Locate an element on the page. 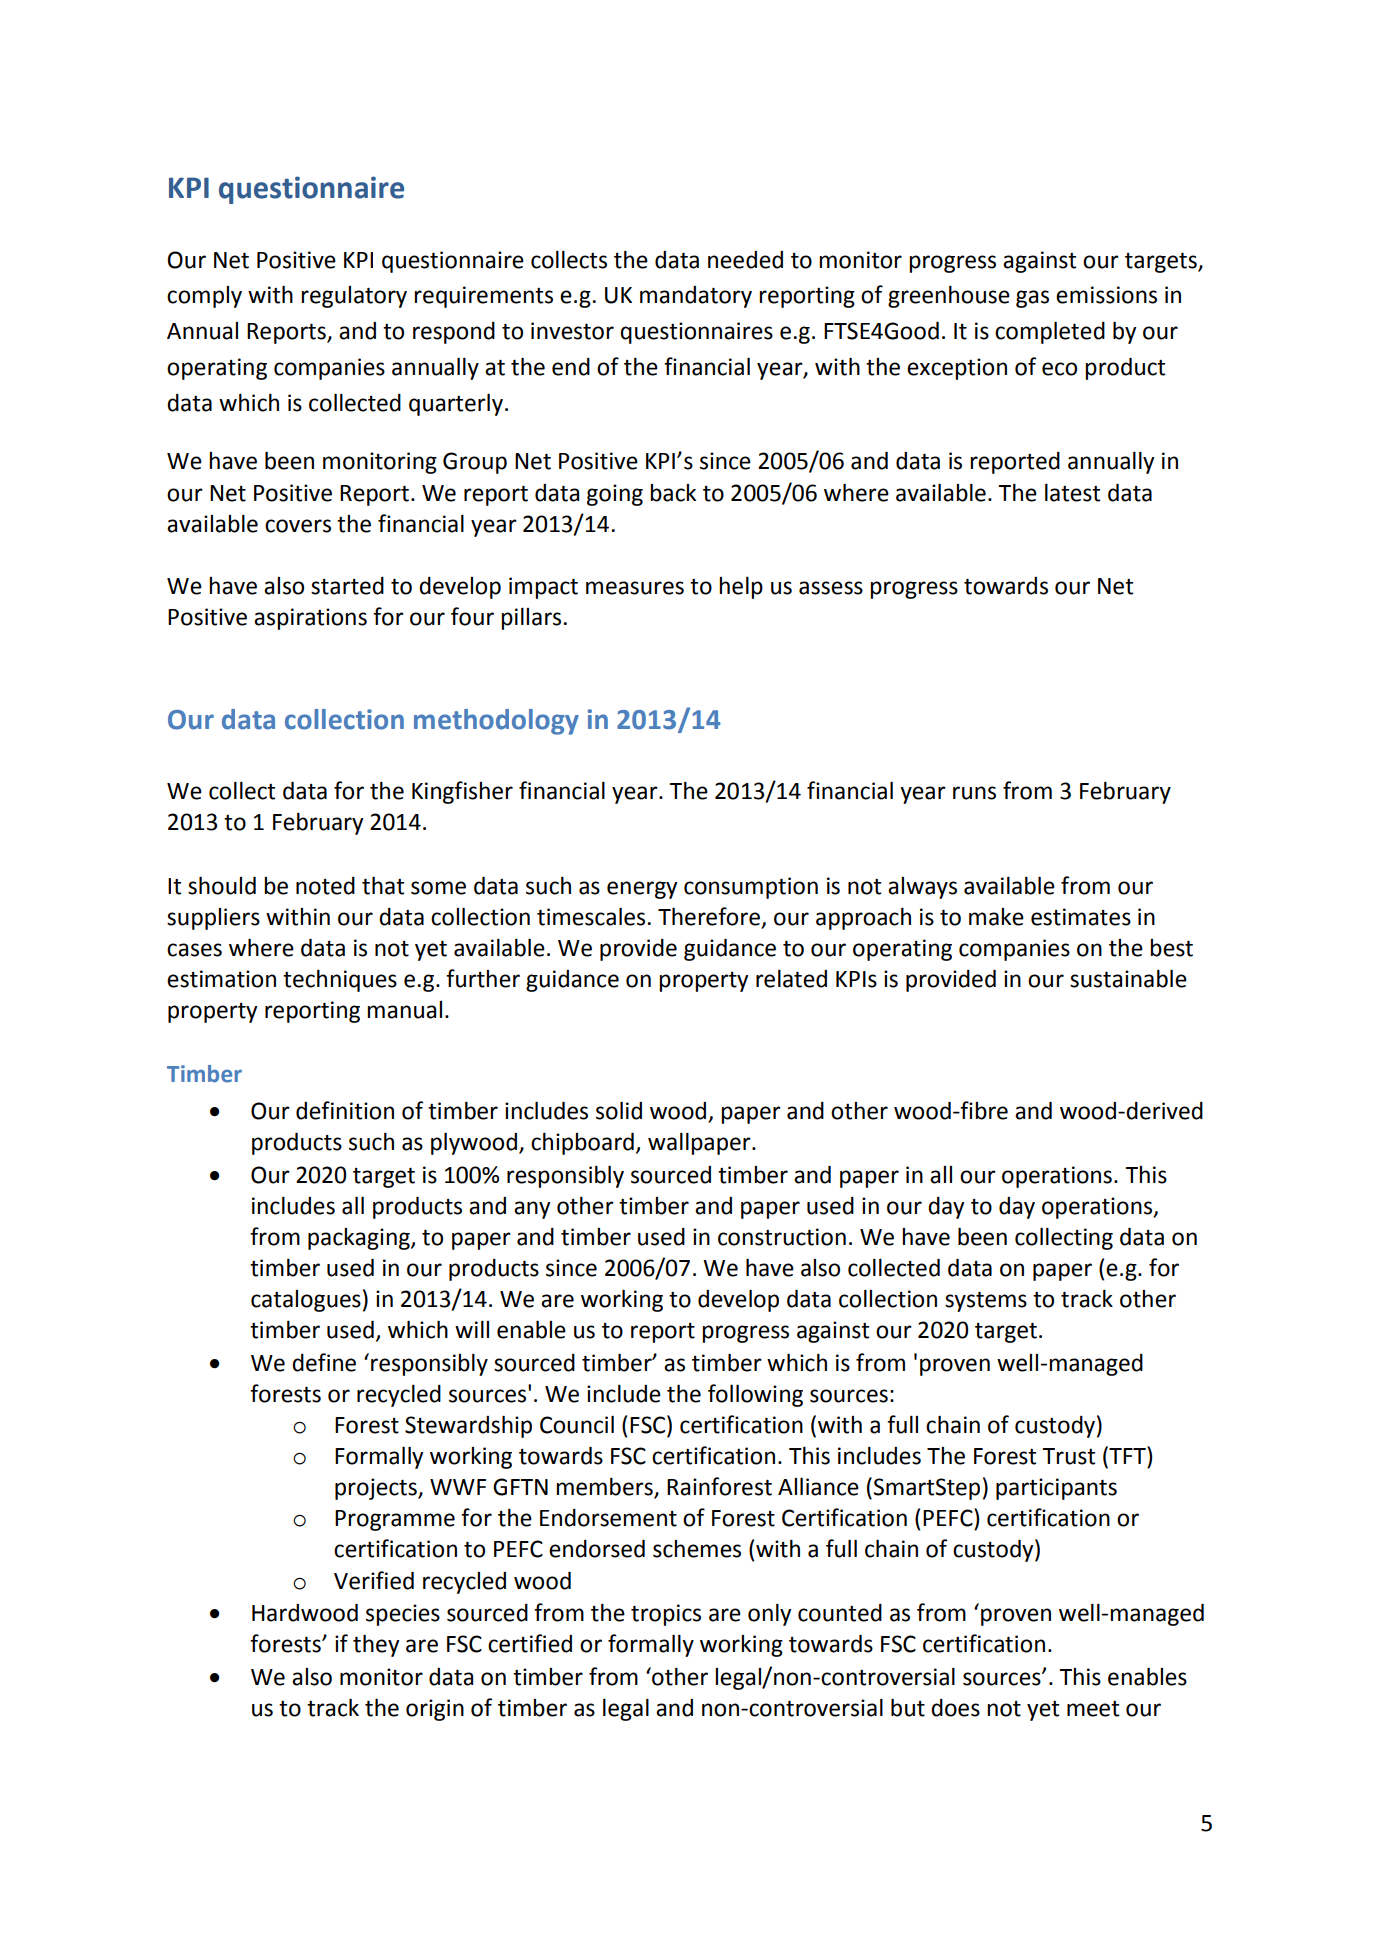 The height and width of the page is (1951, 1380). species is located at coordinates (403, 1615).
